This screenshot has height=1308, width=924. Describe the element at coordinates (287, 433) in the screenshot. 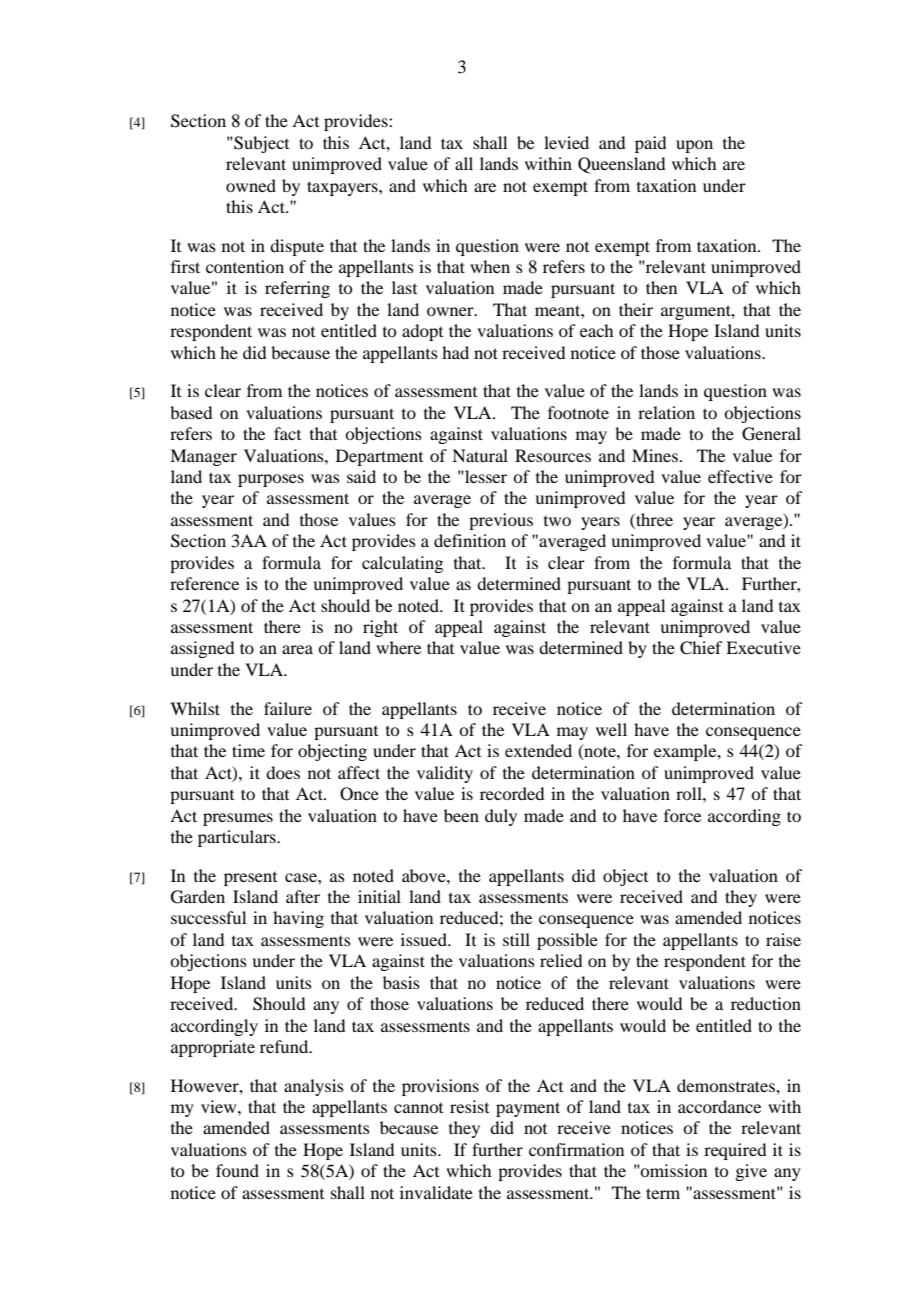

I see `fact` at that location.
